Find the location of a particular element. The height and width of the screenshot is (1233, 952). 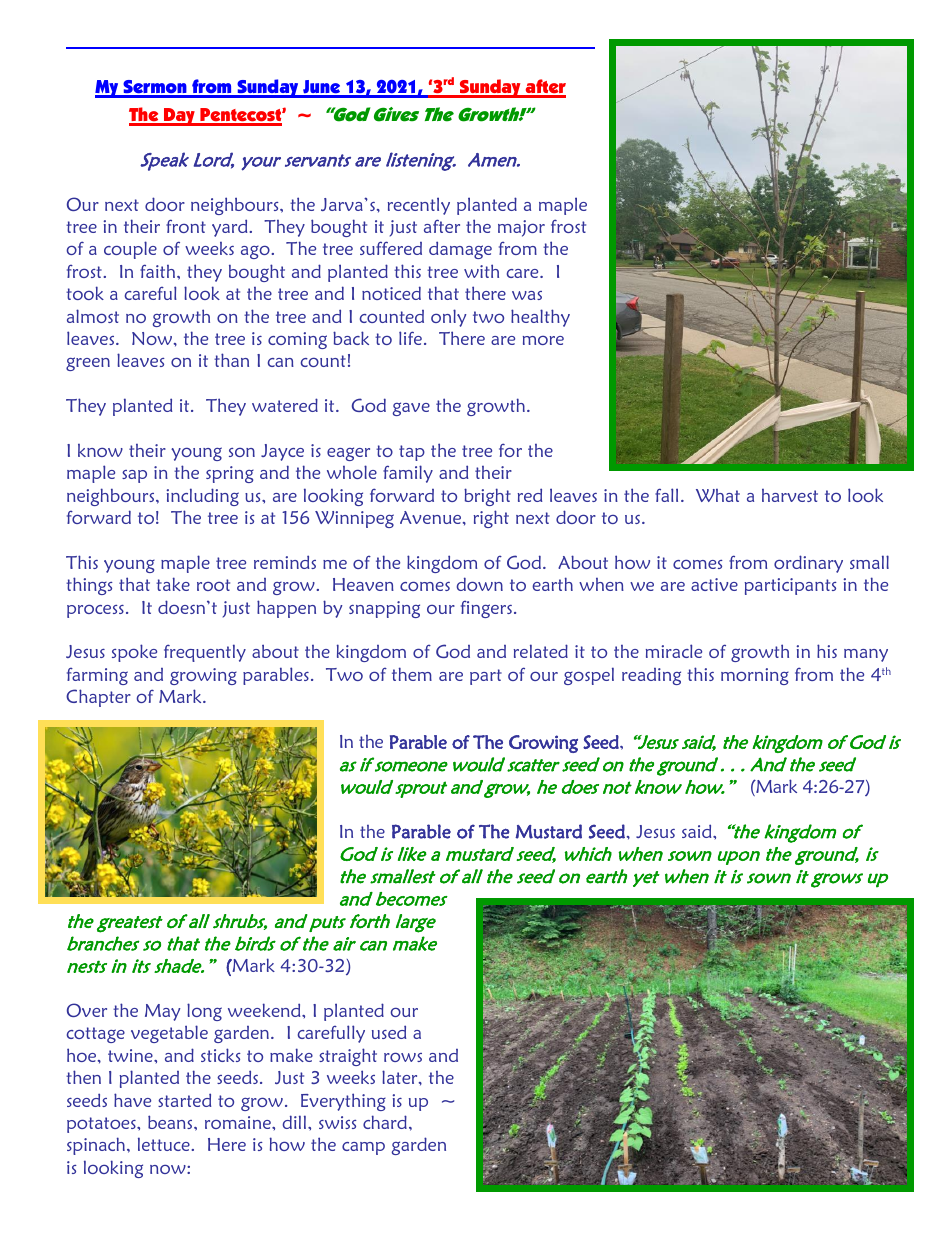

damage is located at coordinates (460, 250).
